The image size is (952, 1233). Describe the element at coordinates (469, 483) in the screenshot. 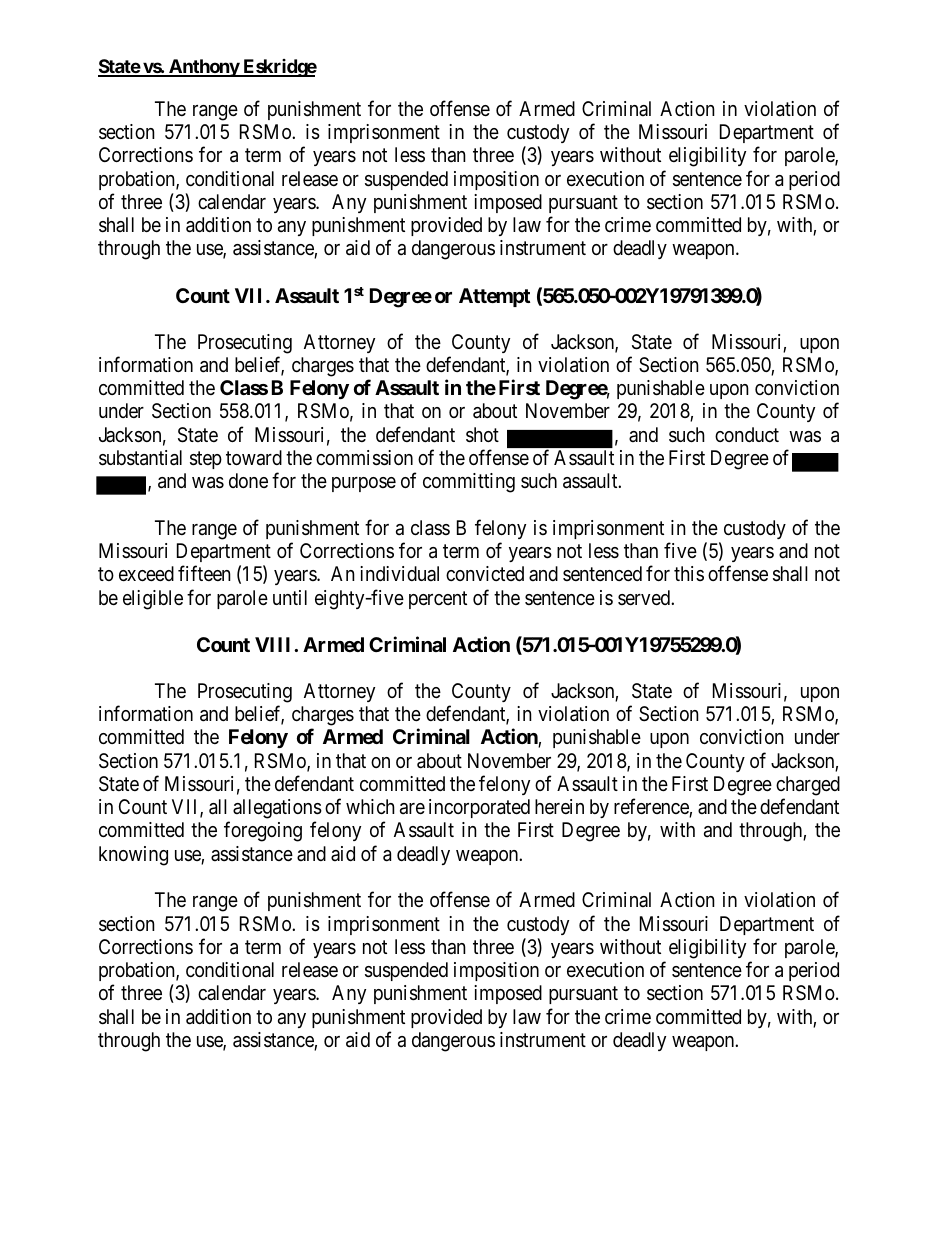

I see `committing` at that location.
